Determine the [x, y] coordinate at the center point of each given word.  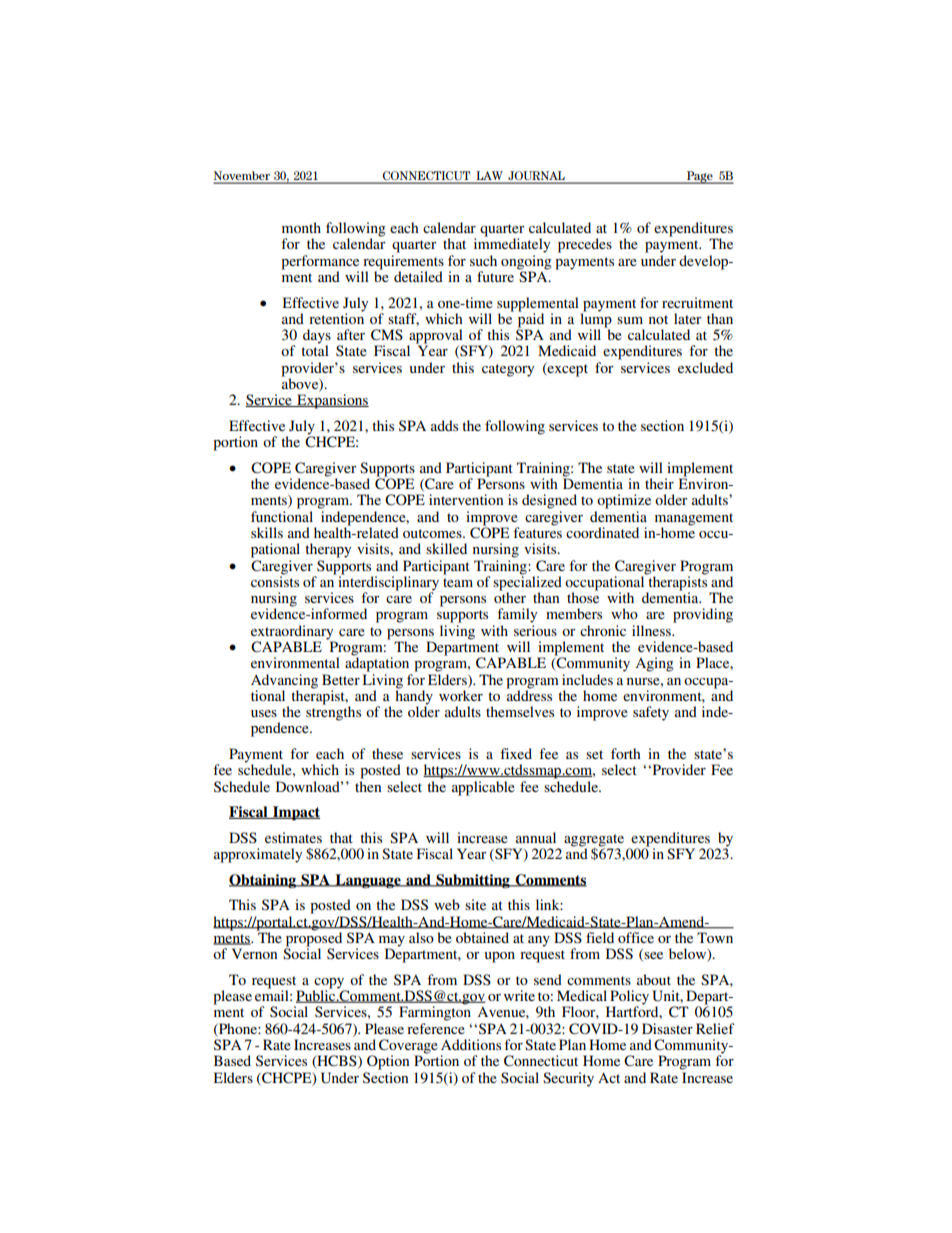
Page [700, 177]
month [301, 227]
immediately [512, 244]
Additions [471, 1044]
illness [652, 630]
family [517, 615]
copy [330, 984]
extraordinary [293, 633]
